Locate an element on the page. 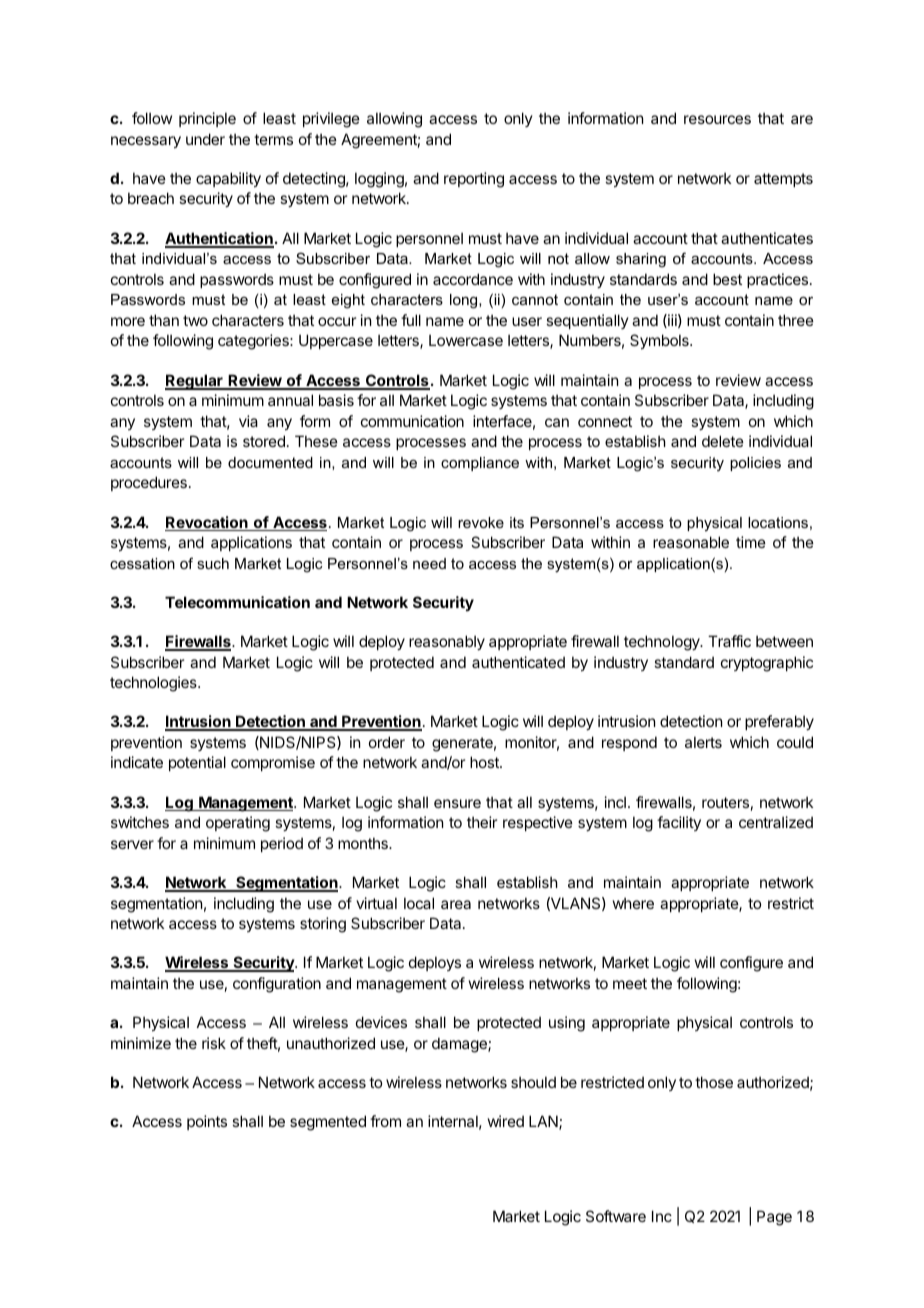  area is located at coordinates (456, 904).
